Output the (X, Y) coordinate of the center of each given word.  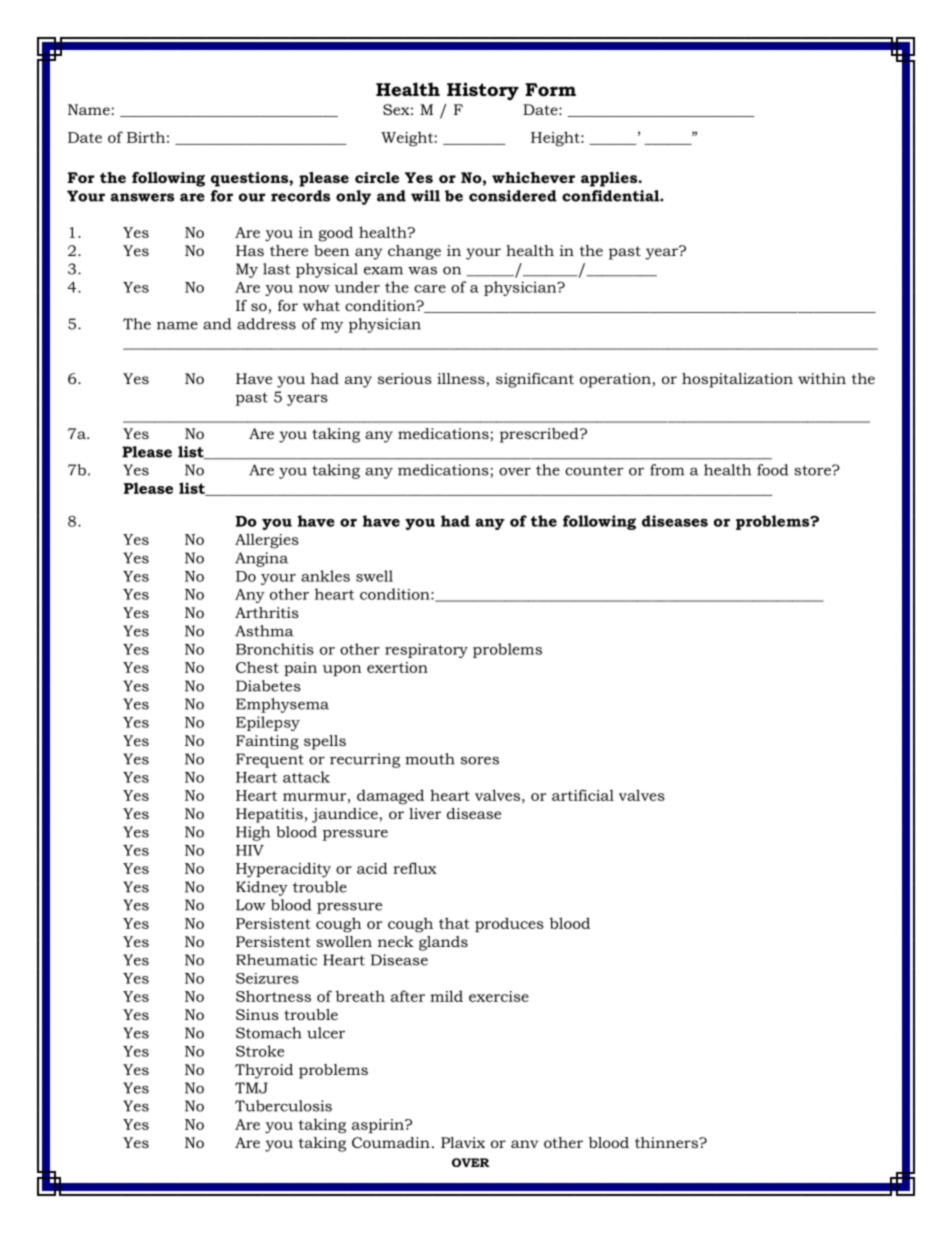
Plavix (463, 1142)
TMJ (251, 1088)
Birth (146, 137)
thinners (667, 1142)
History (483, 91)
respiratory (426, 650)
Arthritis (267, 612)
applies (610, 179)
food (772, 470)
